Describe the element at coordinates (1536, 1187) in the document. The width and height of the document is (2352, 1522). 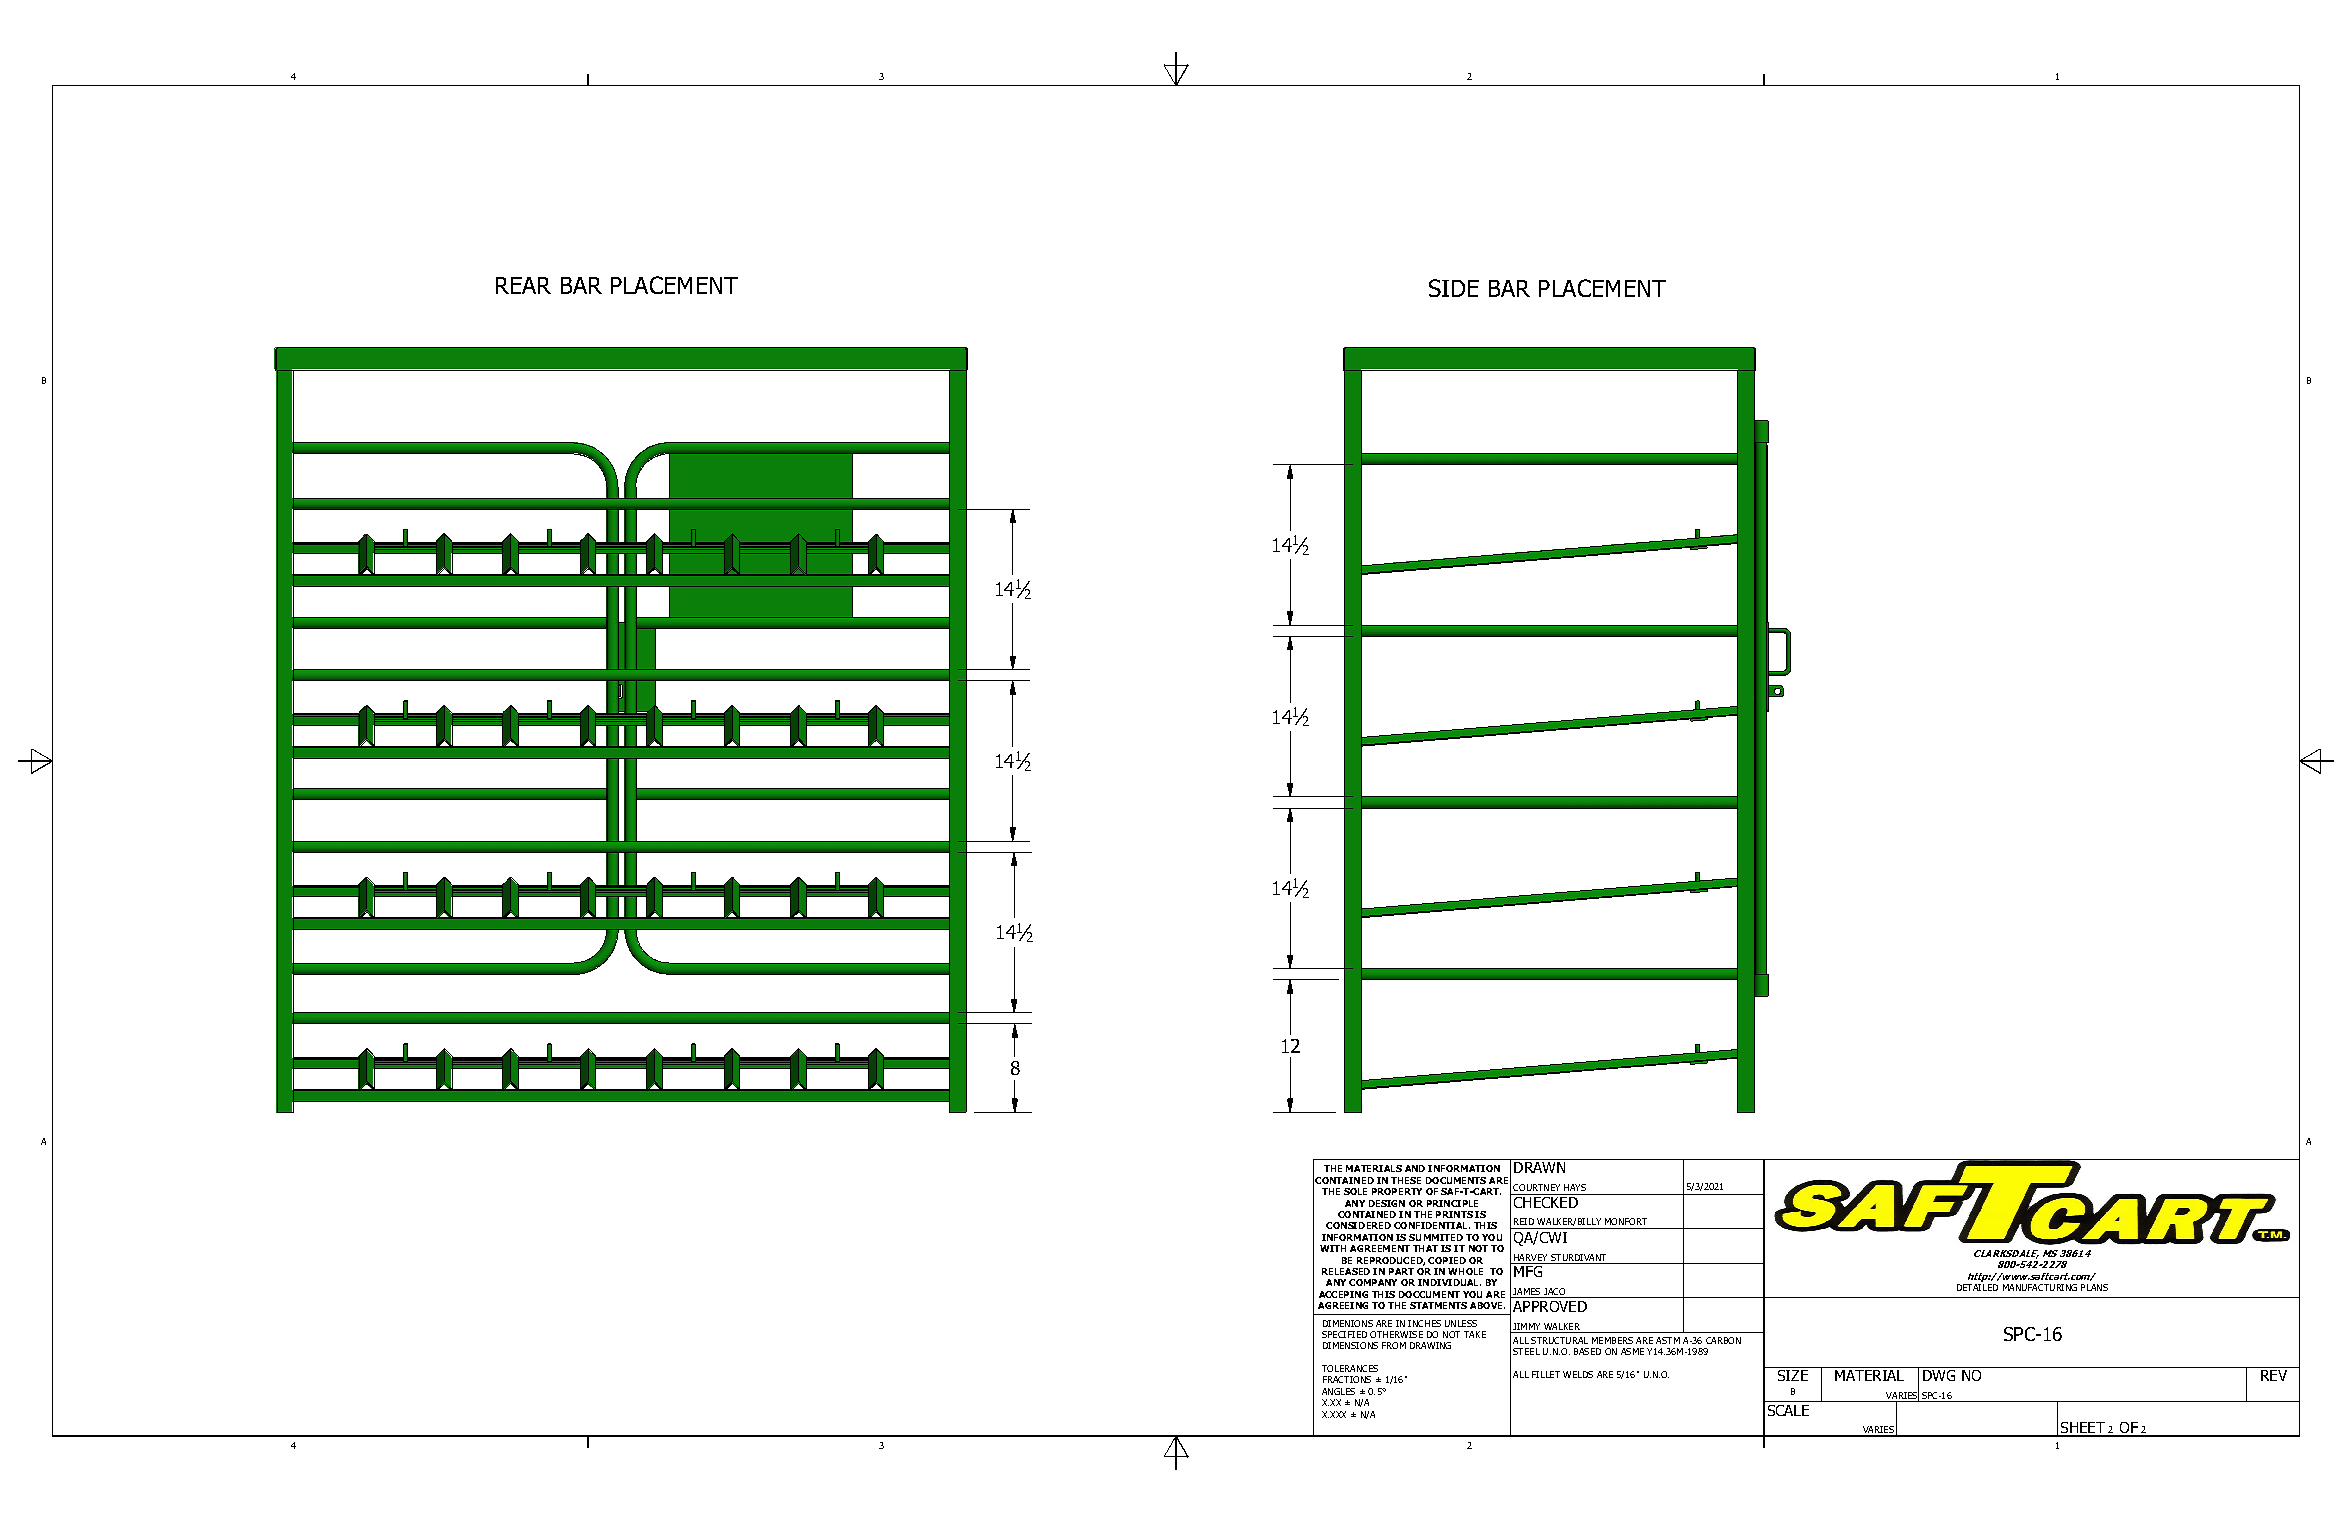
I see `COURTNEY` at that location.
